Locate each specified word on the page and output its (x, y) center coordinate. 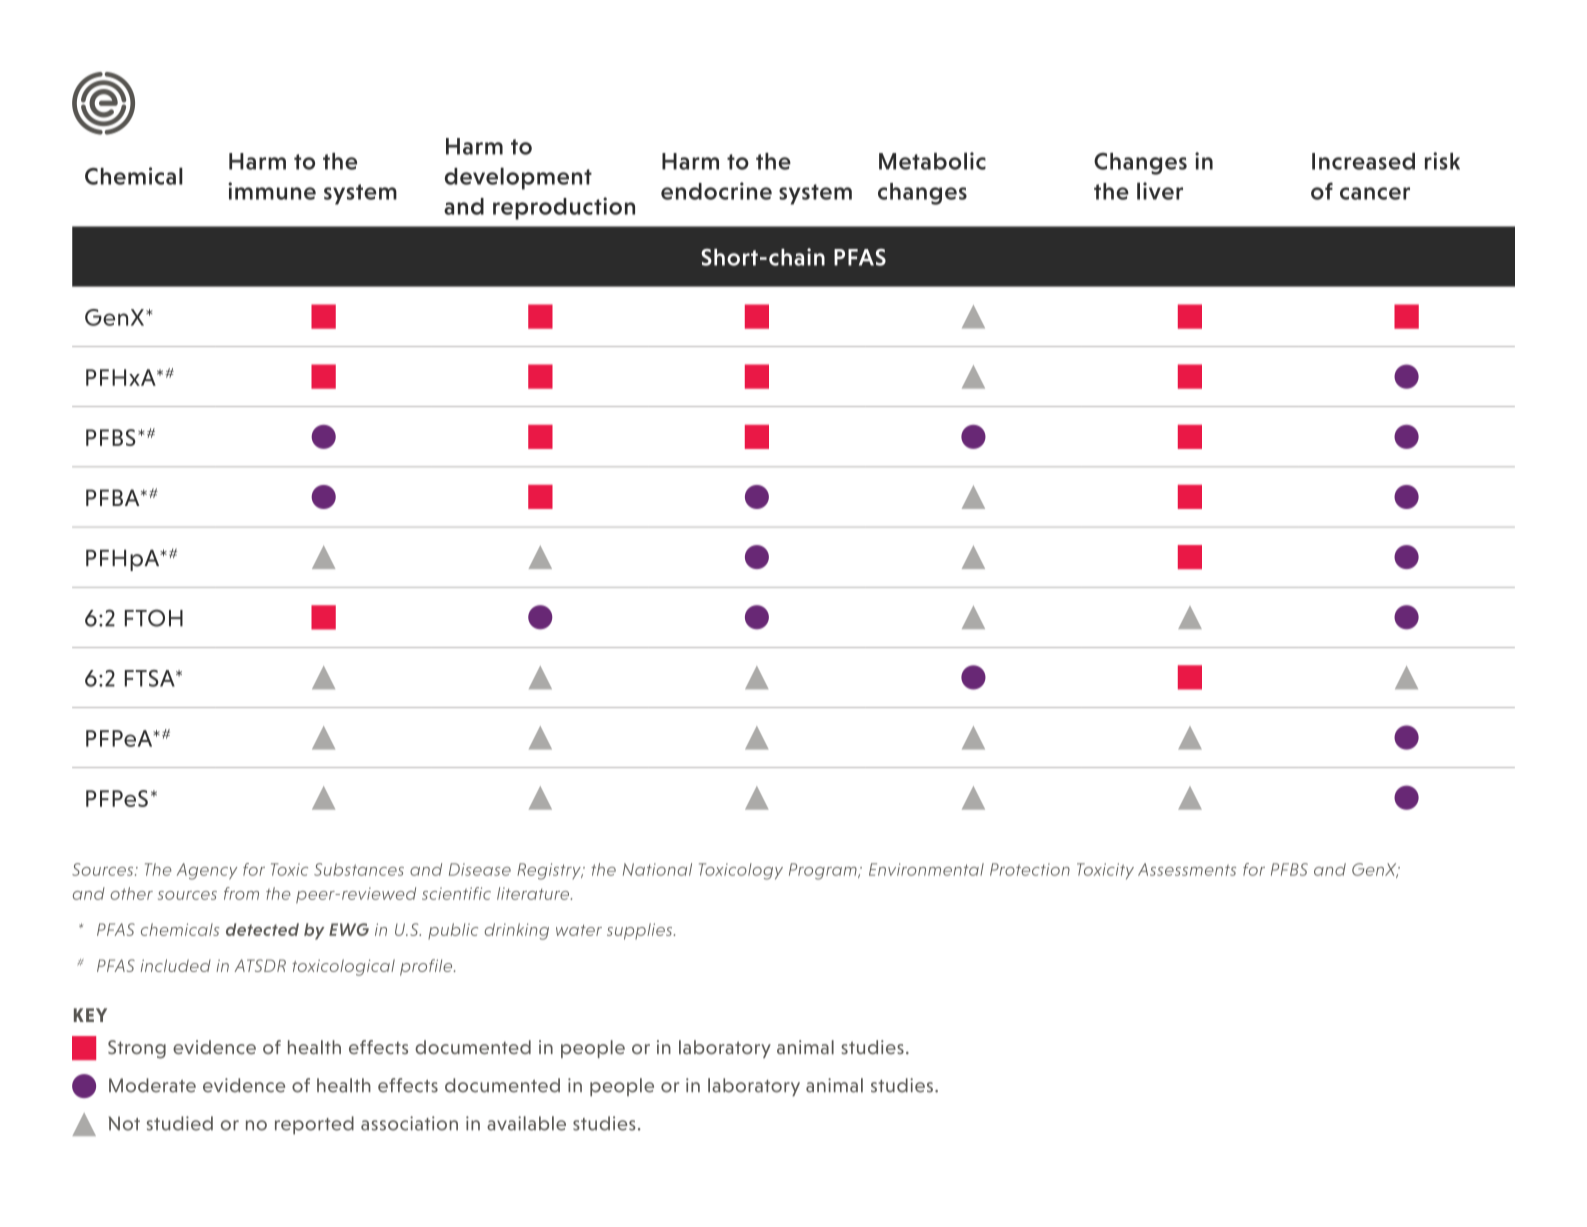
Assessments (1187, 869)
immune (272, 191)
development (518, 178)
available (526, 1123)
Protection (1030, 869)
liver (1160, 191)
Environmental (926, 869)
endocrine (716, 191)
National (657, 869)
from (241, 893)
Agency (207, 871)
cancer (1375, 193)
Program (824, 871)
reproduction (564, 208)
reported (314, 1125)
